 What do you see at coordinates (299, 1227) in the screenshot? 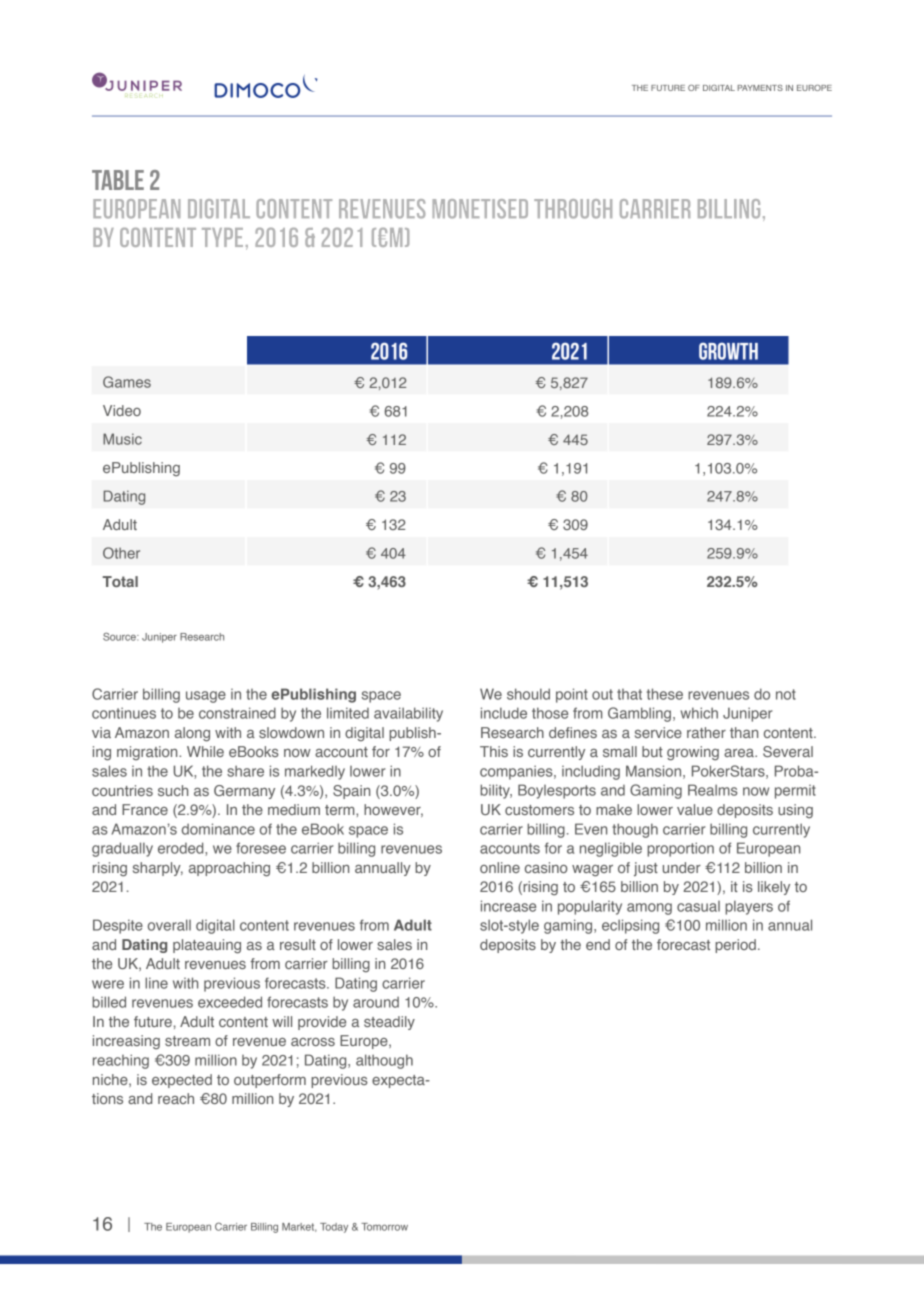
I see `Market` at bounding box center [299, 1227].
